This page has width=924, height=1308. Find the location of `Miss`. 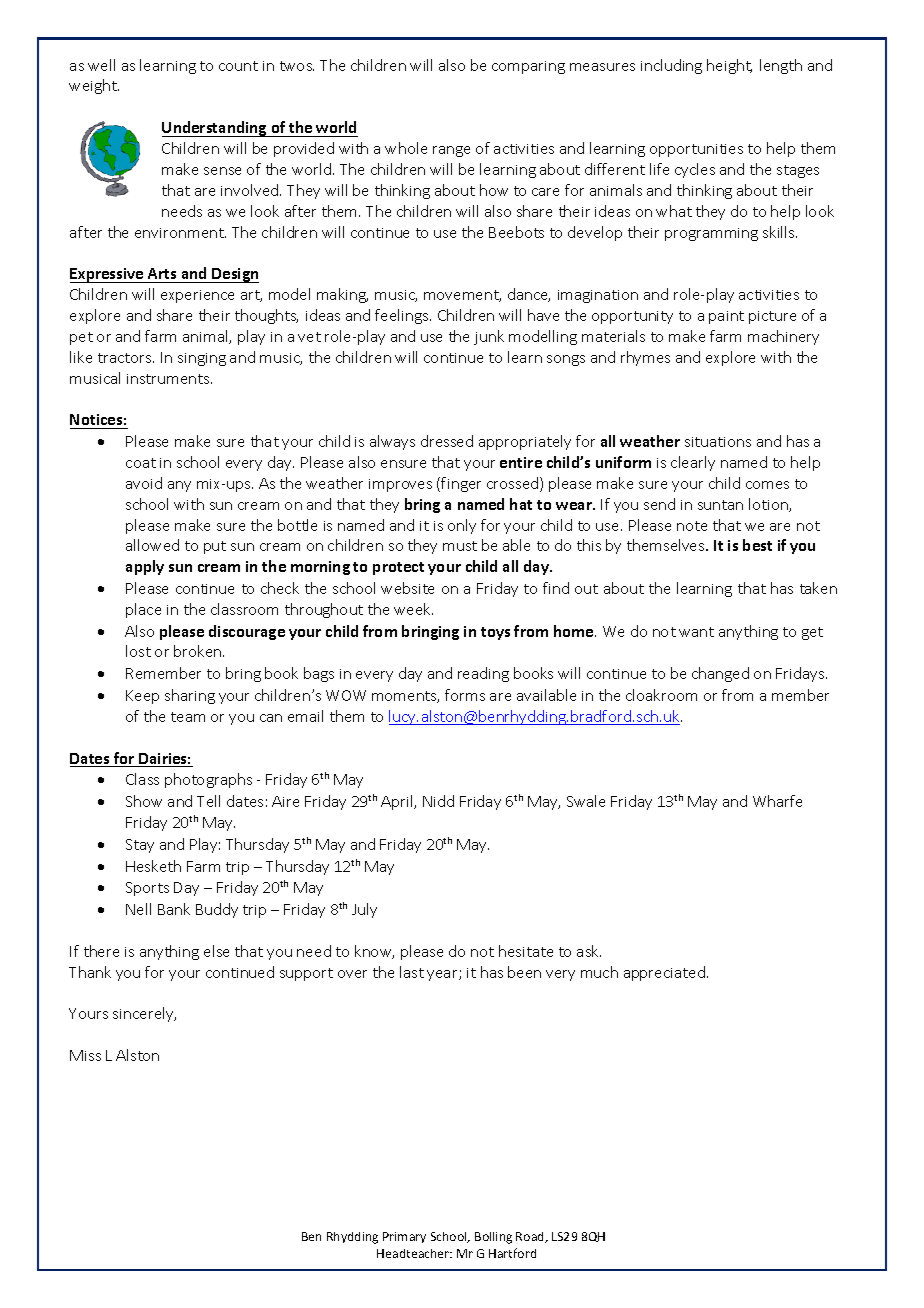

Miss is located at coordinates (85, 1055).
